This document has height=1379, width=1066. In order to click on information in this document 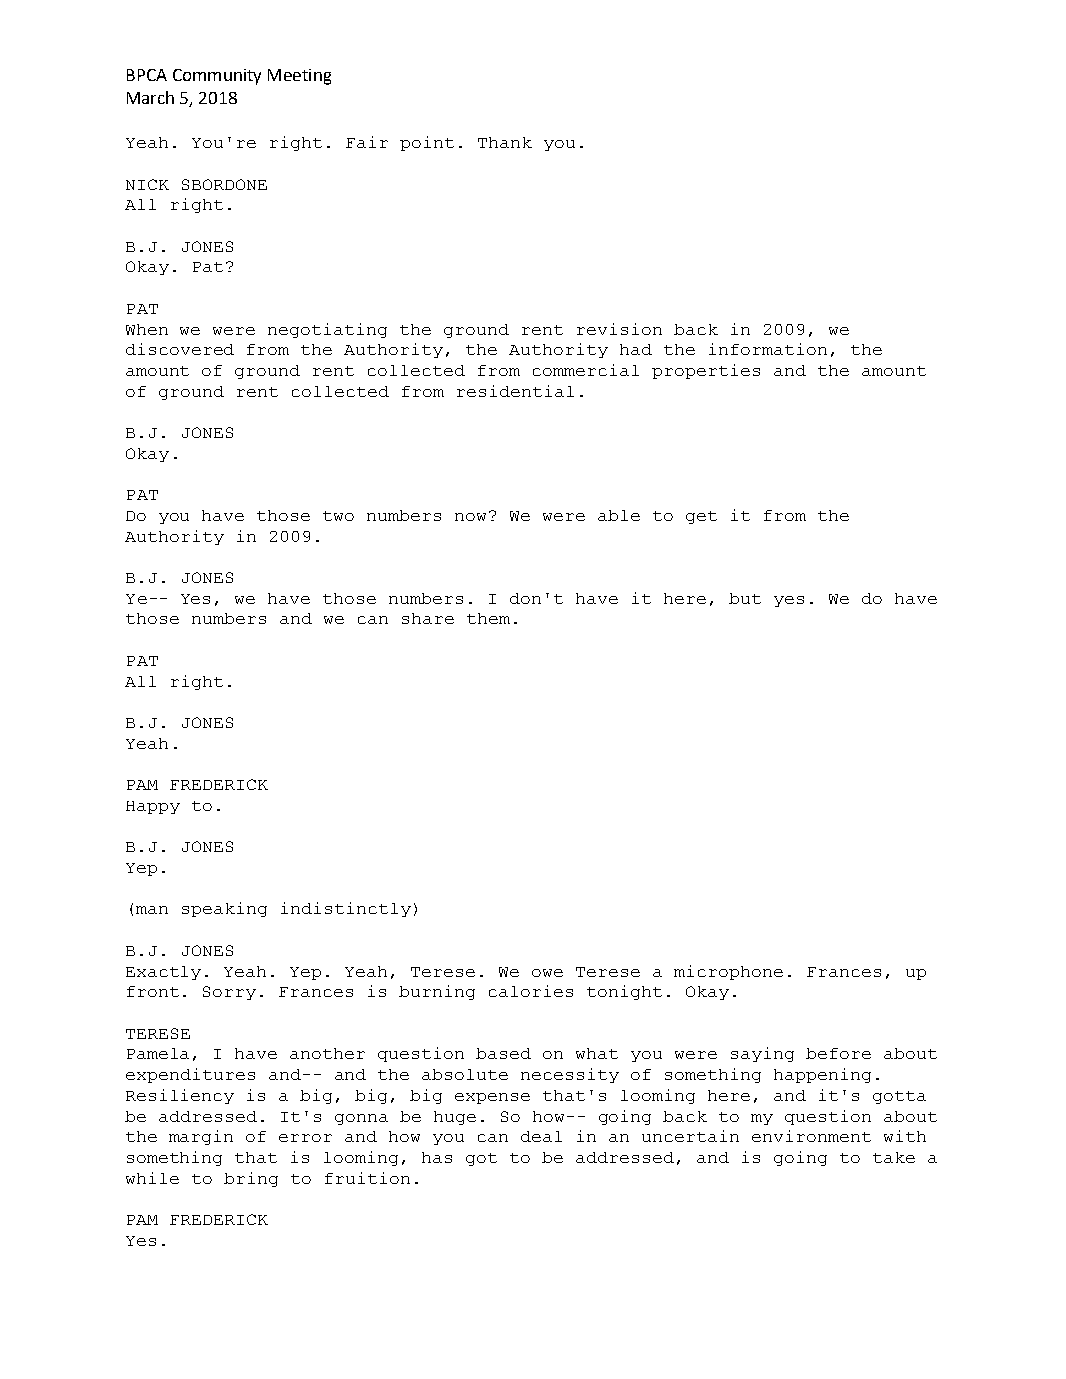, I will do `click(768, 349)`.
